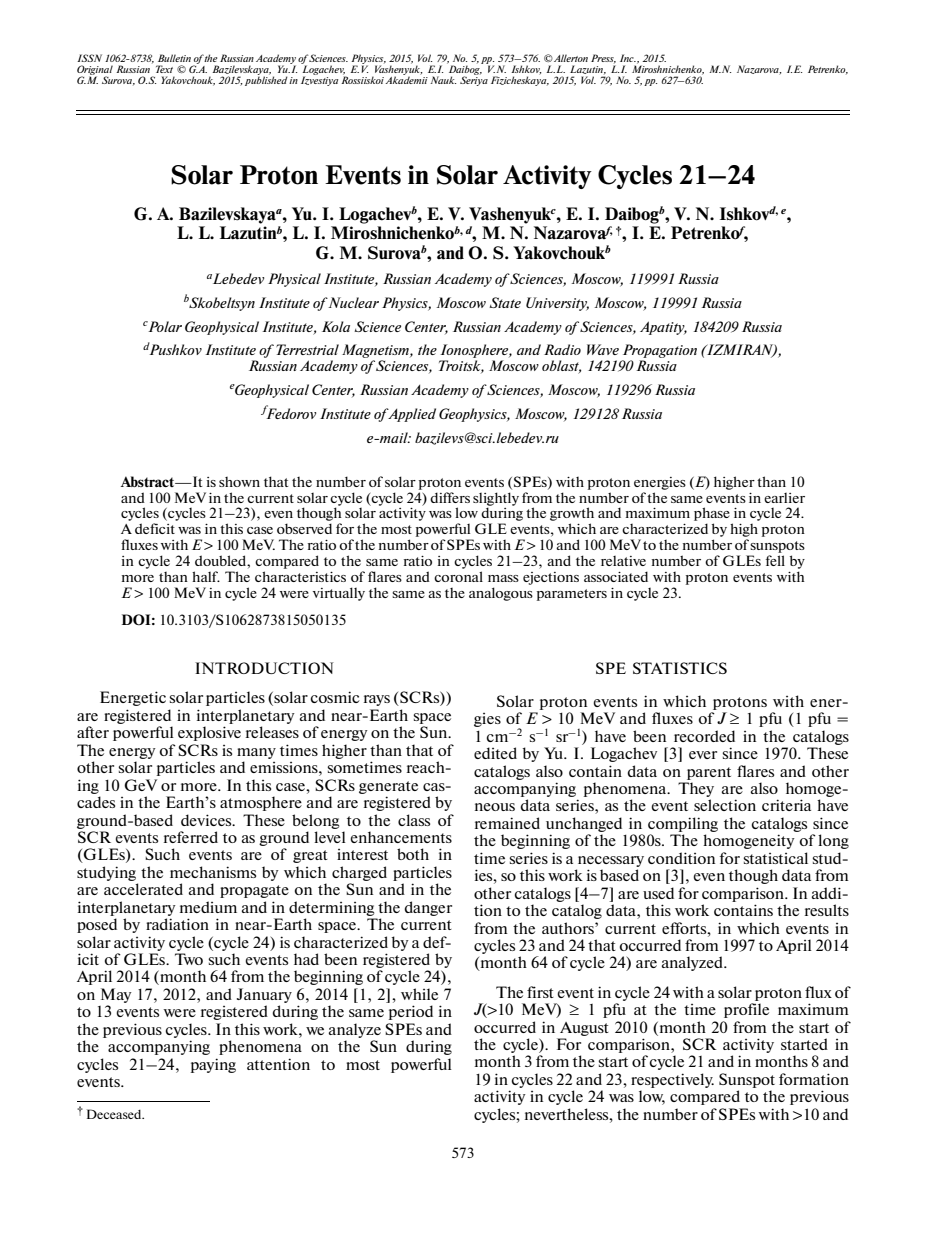  Describe the element at coordinates (786, 805) in the document. I see `criteria` at that location.
